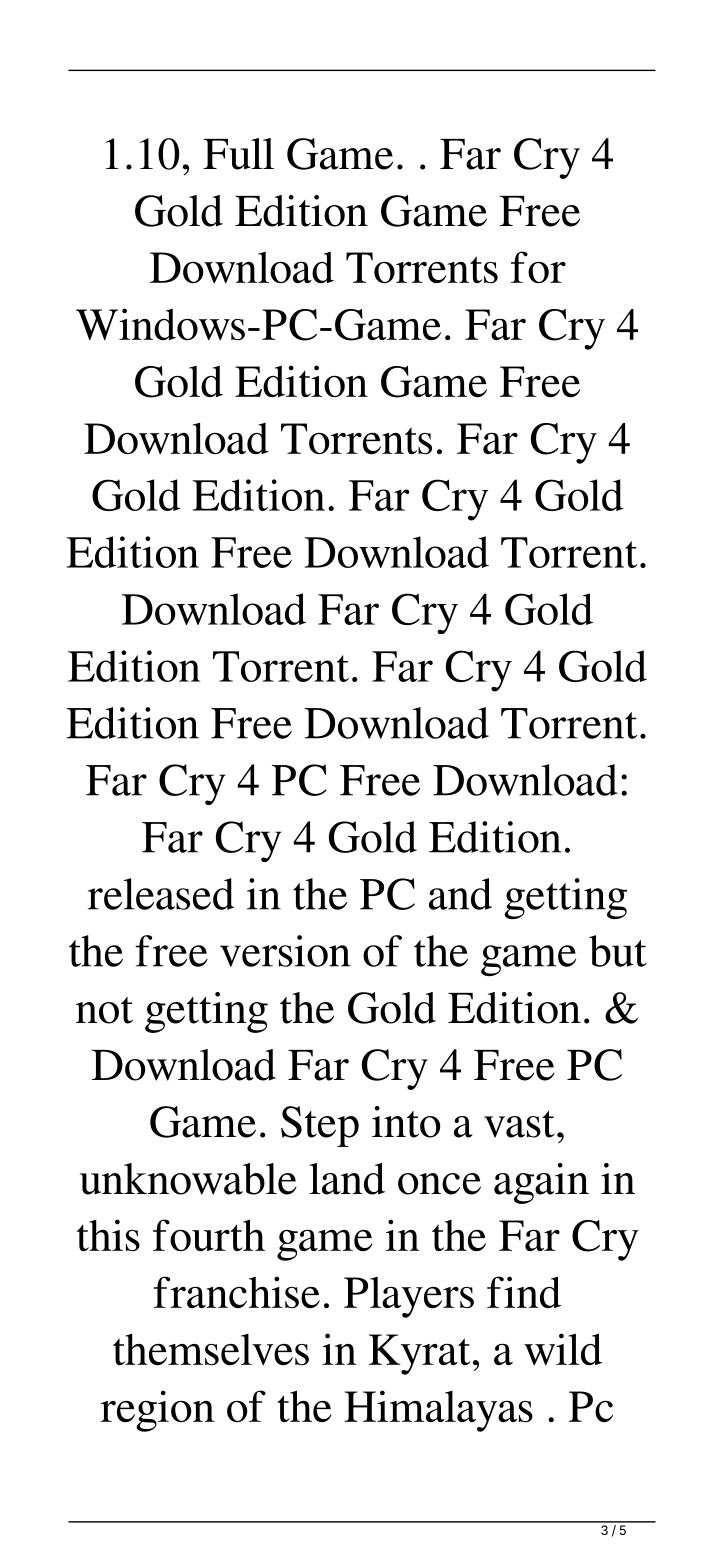  I want to click on released, so click(161, 894).
